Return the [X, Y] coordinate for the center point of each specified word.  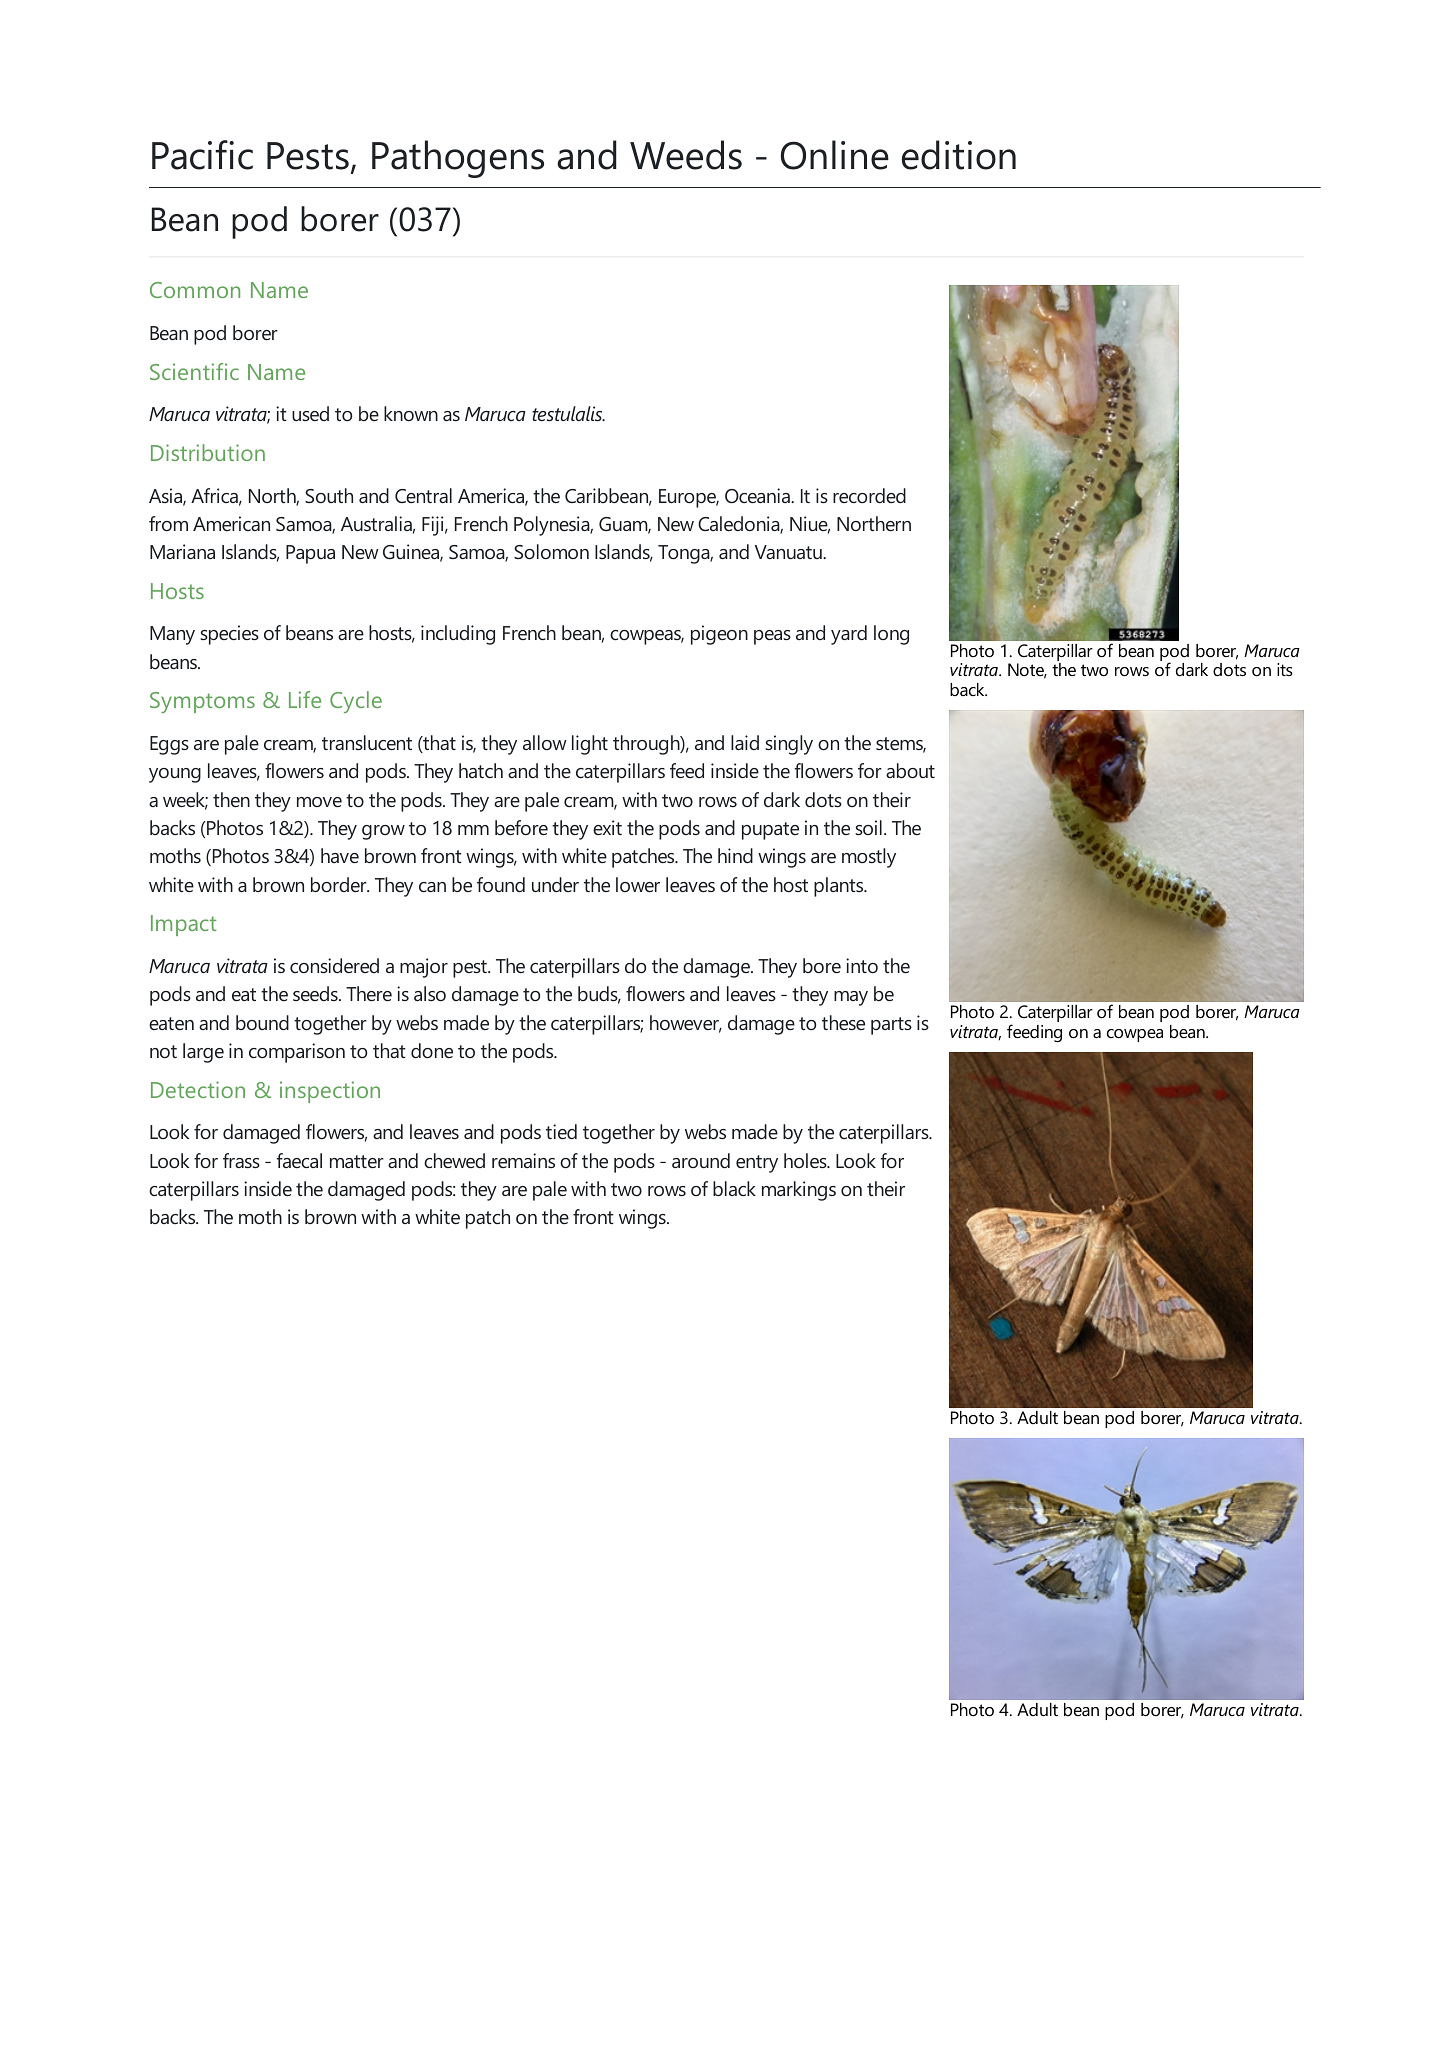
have [340, 855]
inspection [330, 1092]
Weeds [686, 155]
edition [959, 155]
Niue [810, 525]
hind [735, 855]
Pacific [202, 155]
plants [840, 887]
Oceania [758, 495]
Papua [310, 554]
